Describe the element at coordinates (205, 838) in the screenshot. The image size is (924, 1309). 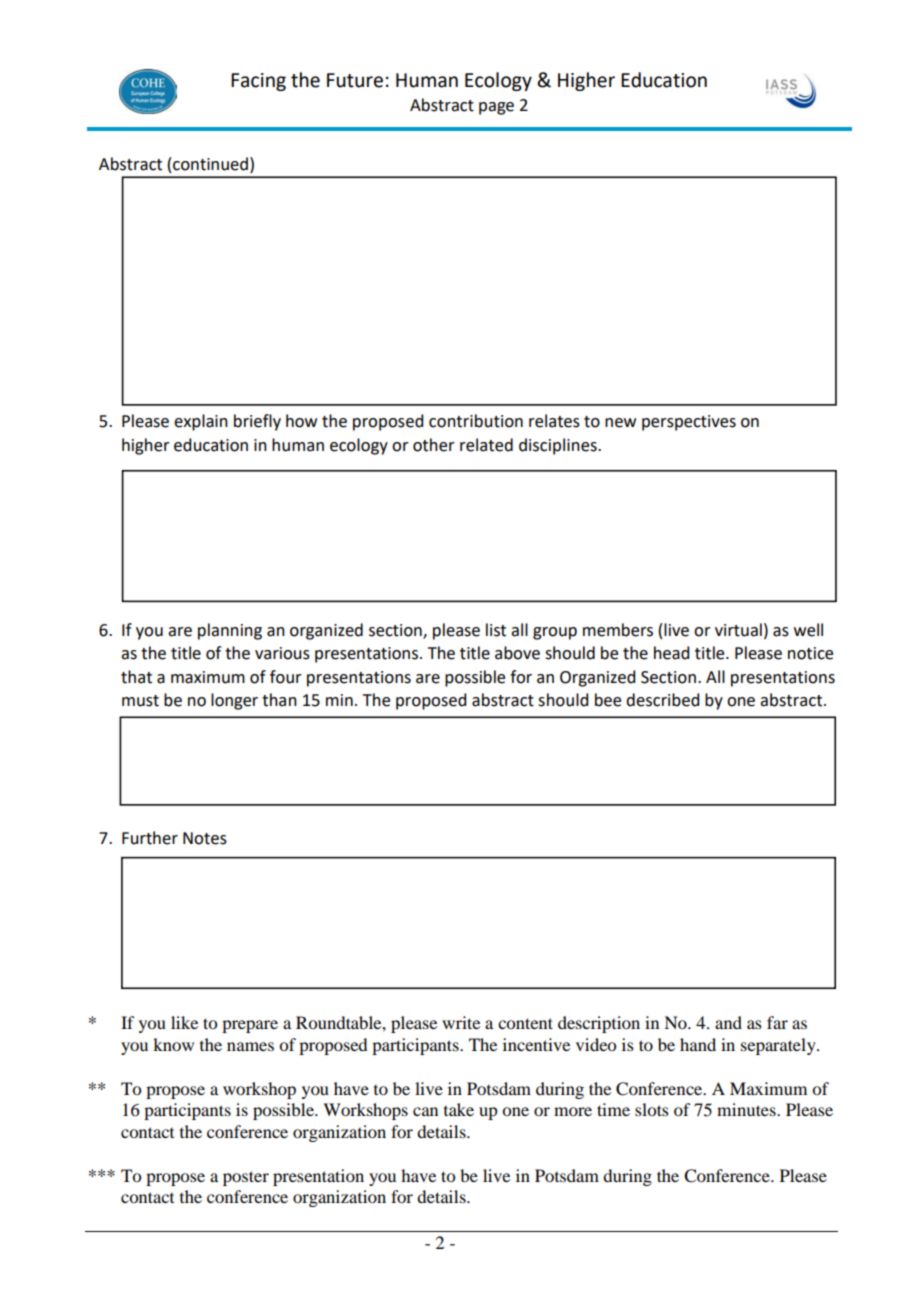
I see `Notes` at that location.
